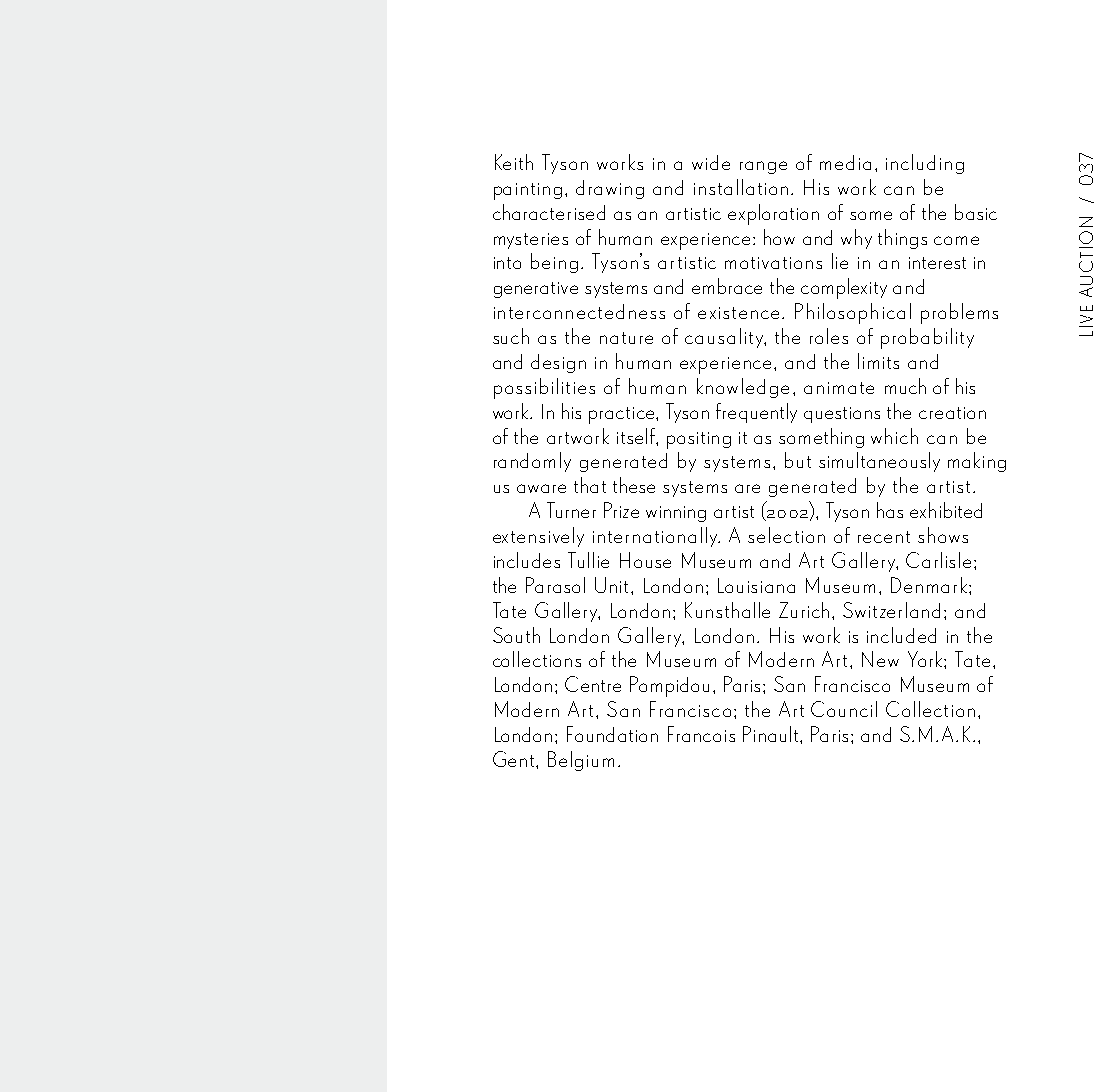 The width and height of the document is (1115, 1092). What do you see at coordinates (532, 462) in the document?
I see `randomly` at bounding box center [532, 462].
